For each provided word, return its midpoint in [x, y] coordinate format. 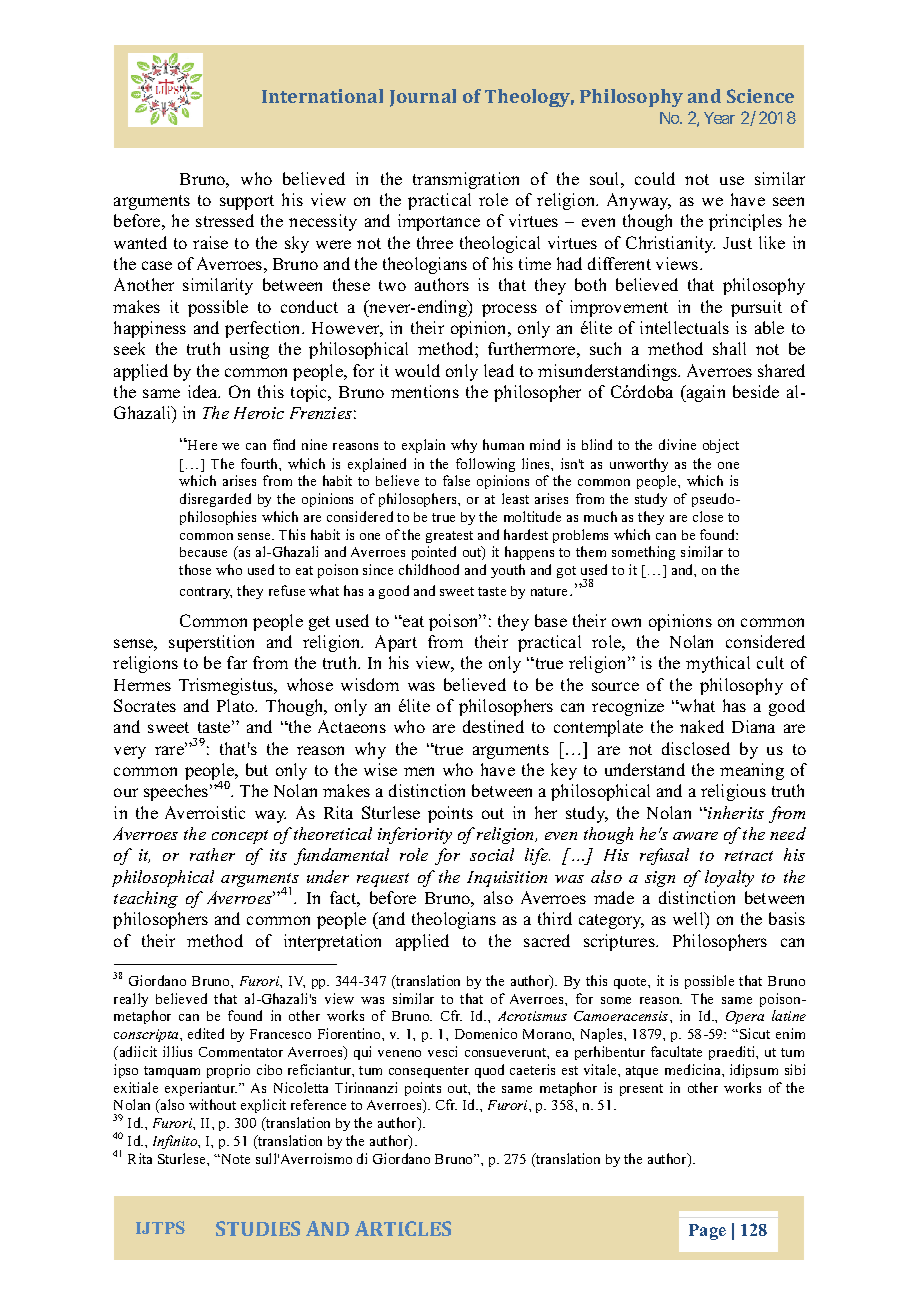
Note [234, 1159]
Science [760, 96]
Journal [423, 98]
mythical [718, 664]
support [247, 202]
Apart [396, 643]
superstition [211, 643]
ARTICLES [403, 1228]
